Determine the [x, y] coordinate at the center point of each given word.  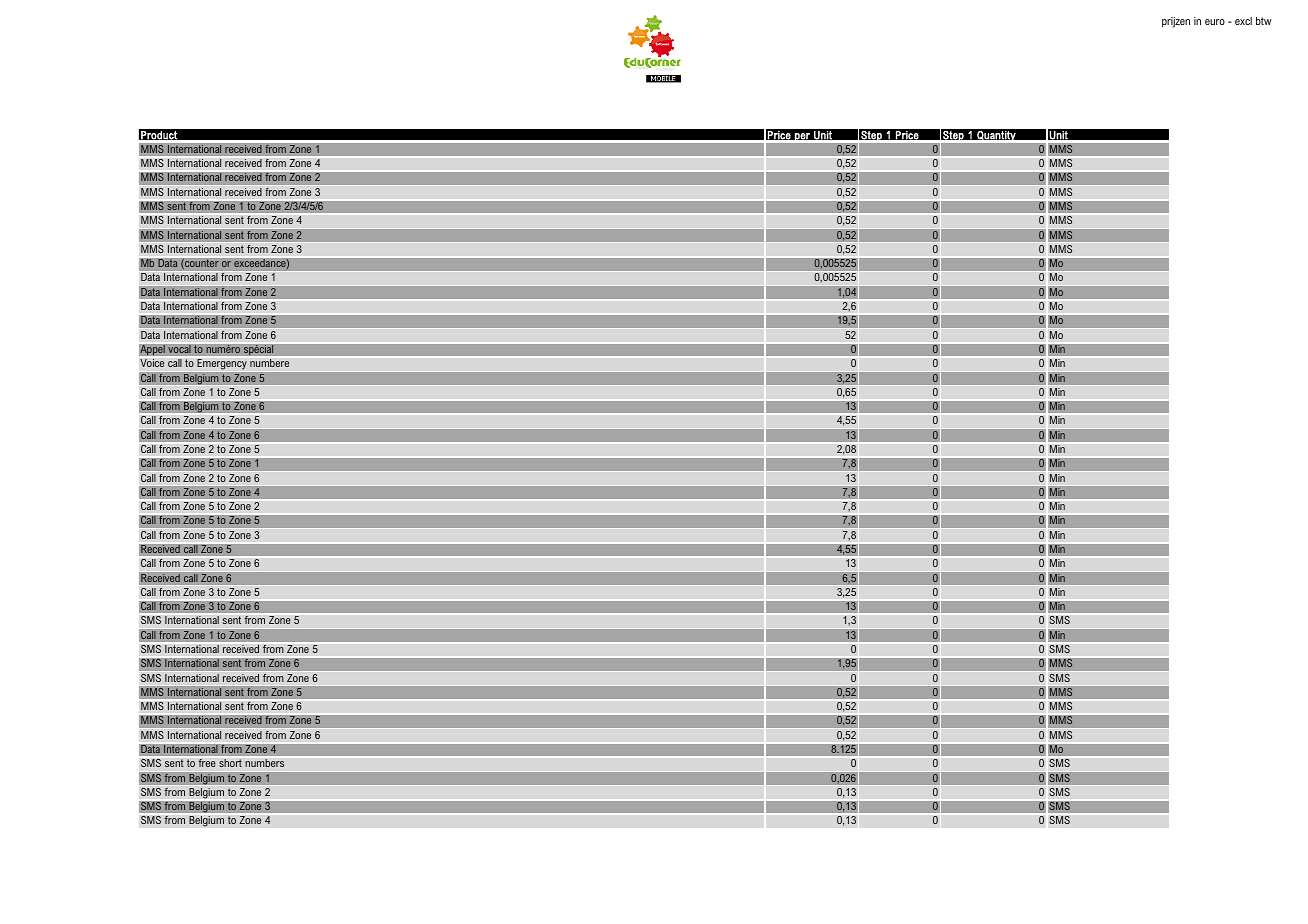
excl [1243, 21]
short [230, 763]
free [207, 763]
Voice [152, 363]
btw [1264, 21]
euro [1215, 22]
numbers [264, 763]
